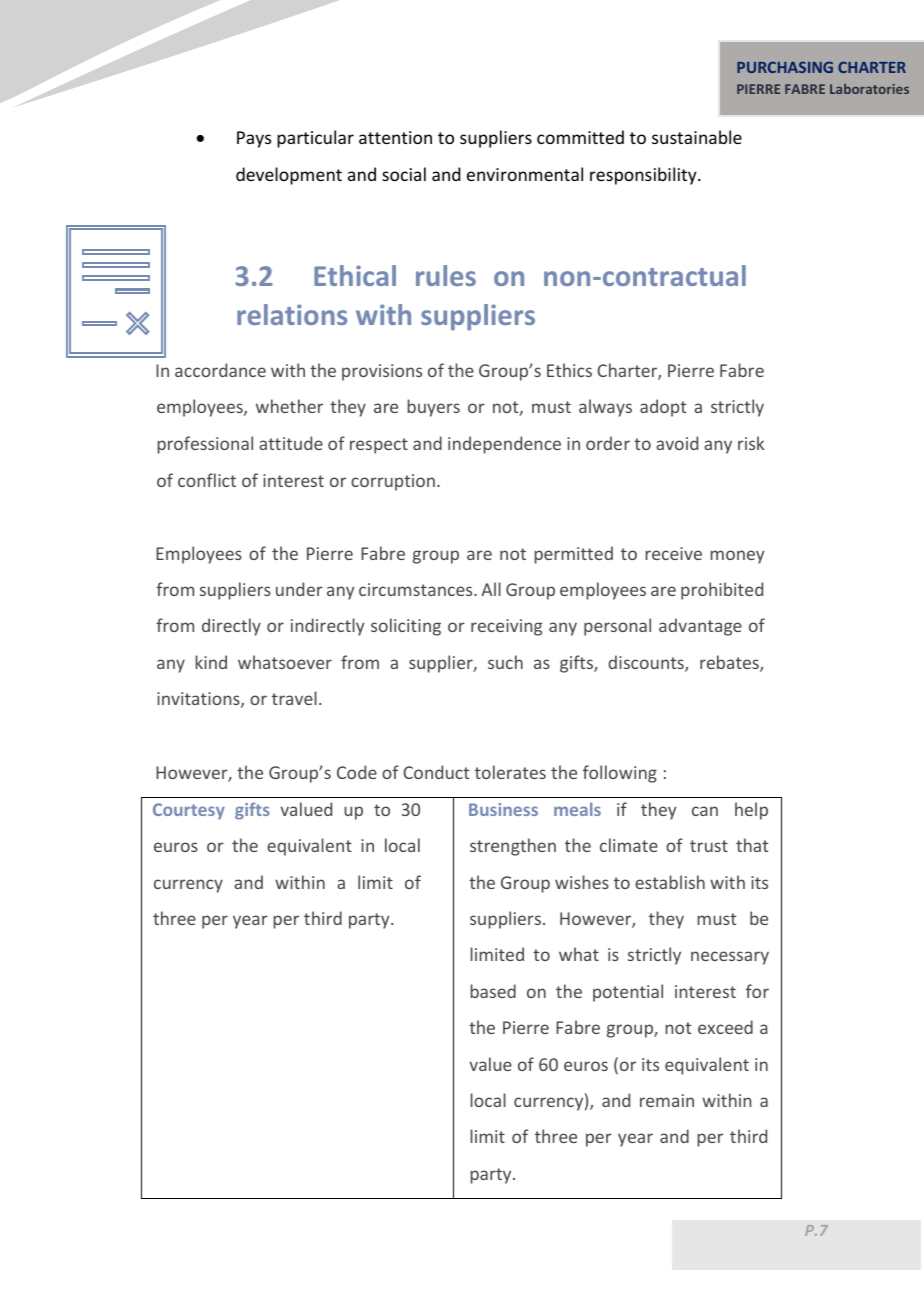 This page has height=1313, width=924. I want to click on PURCHASING, so click(785, 67).
